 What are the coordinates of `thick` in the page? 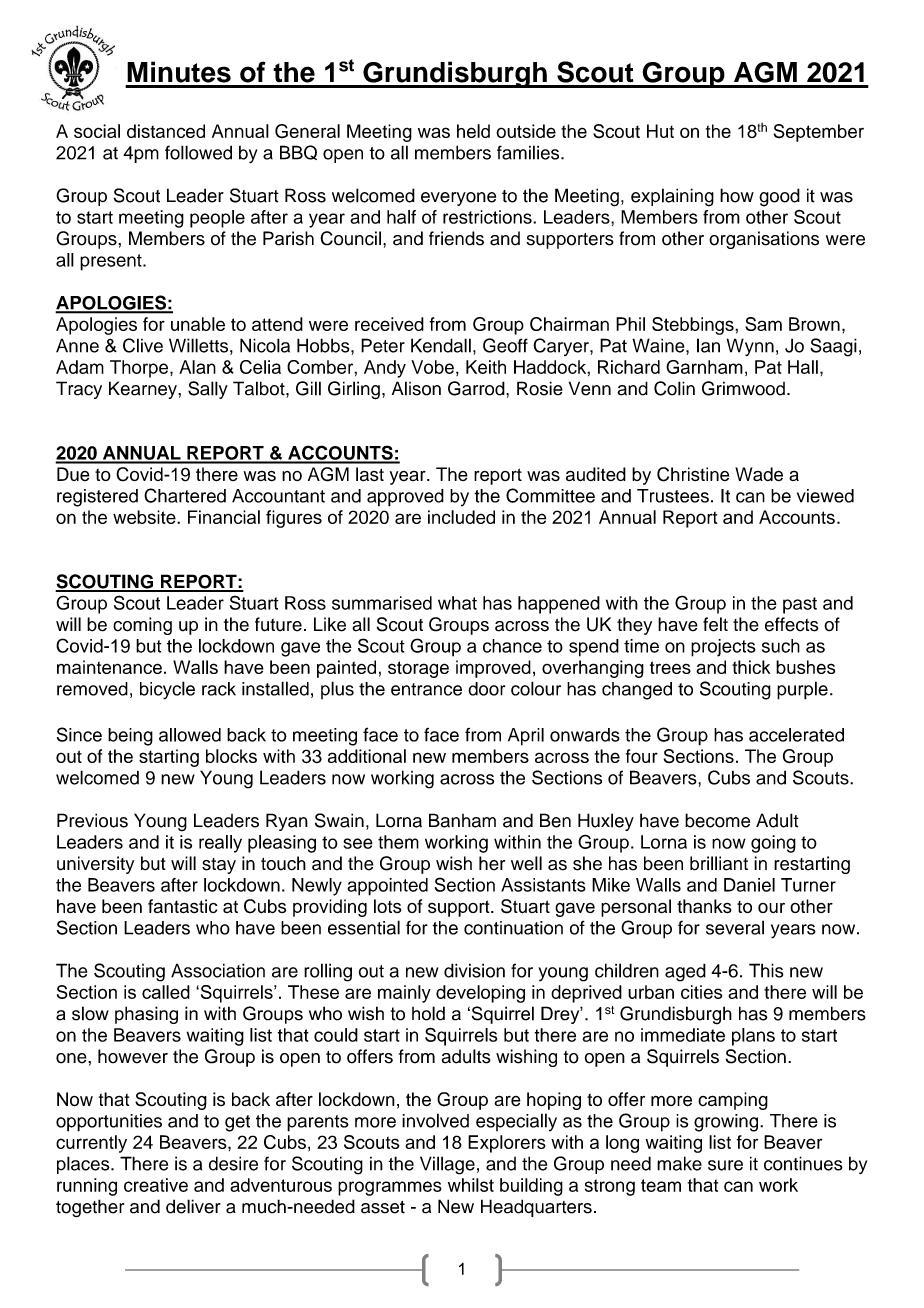 It's located at (751, 667).
